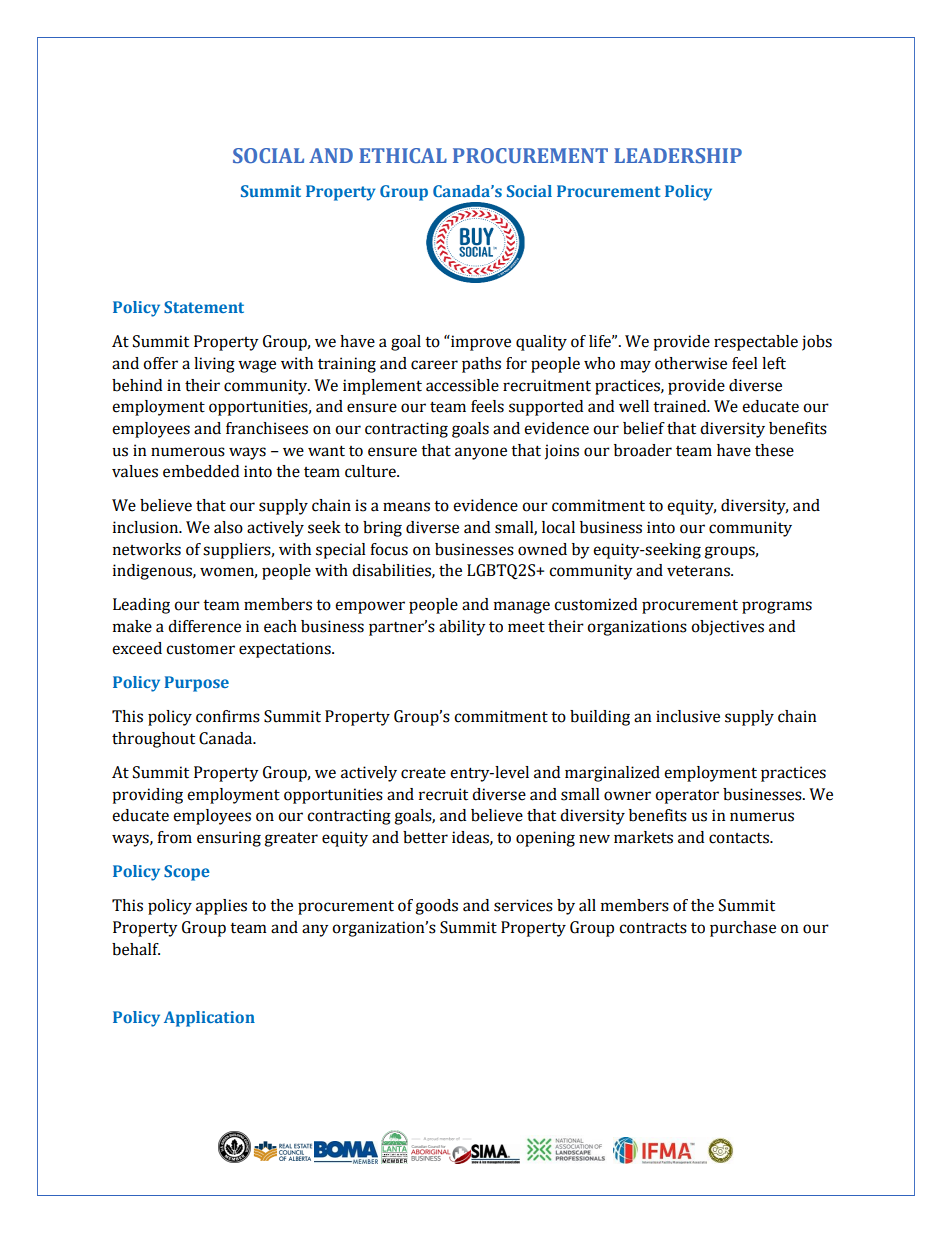  What do you see at coordinates (228, 716) in the page?
I see `confirms` at bounding box center [228, 716].
